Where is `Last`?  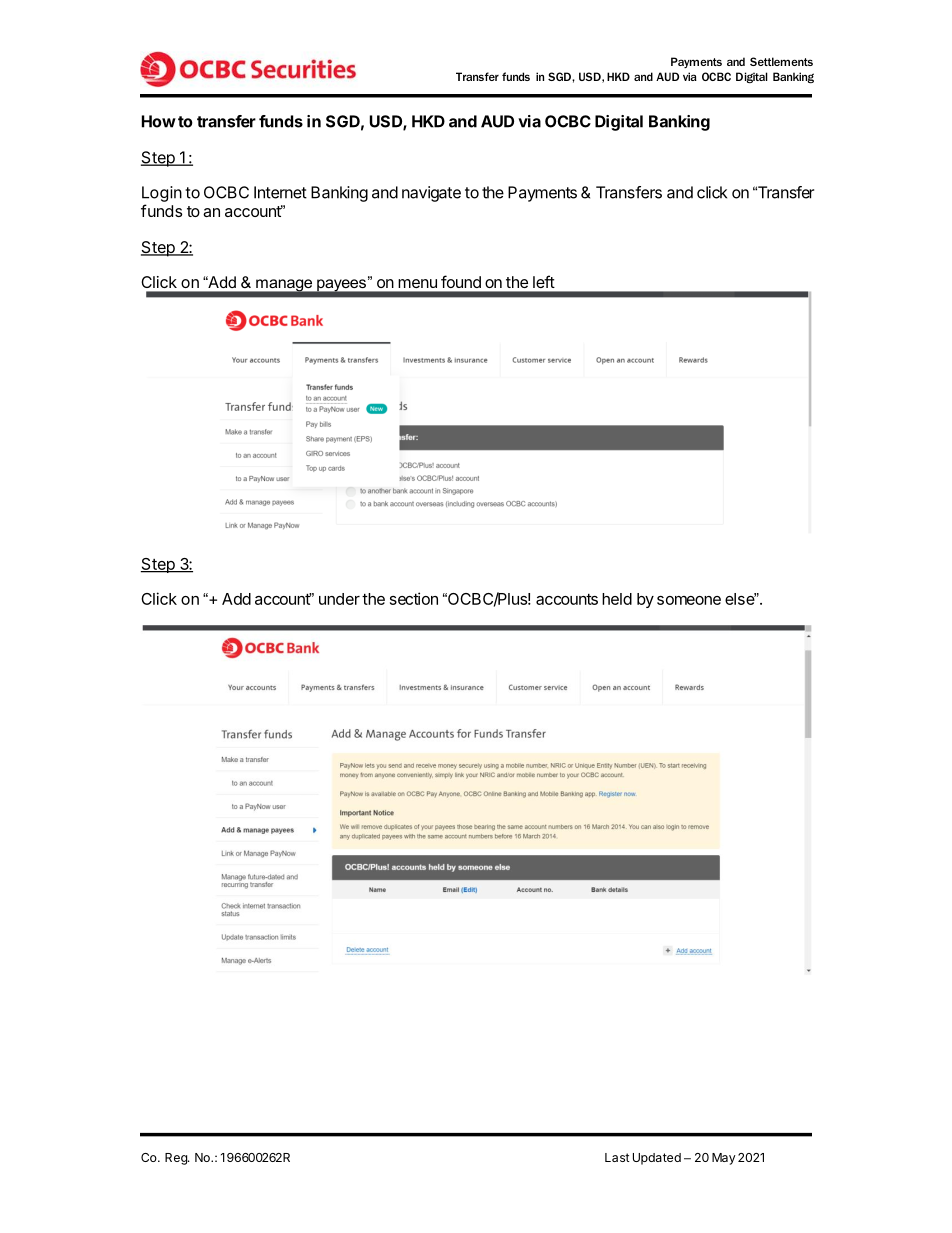 Last is located at coordinates (617, 1157).
